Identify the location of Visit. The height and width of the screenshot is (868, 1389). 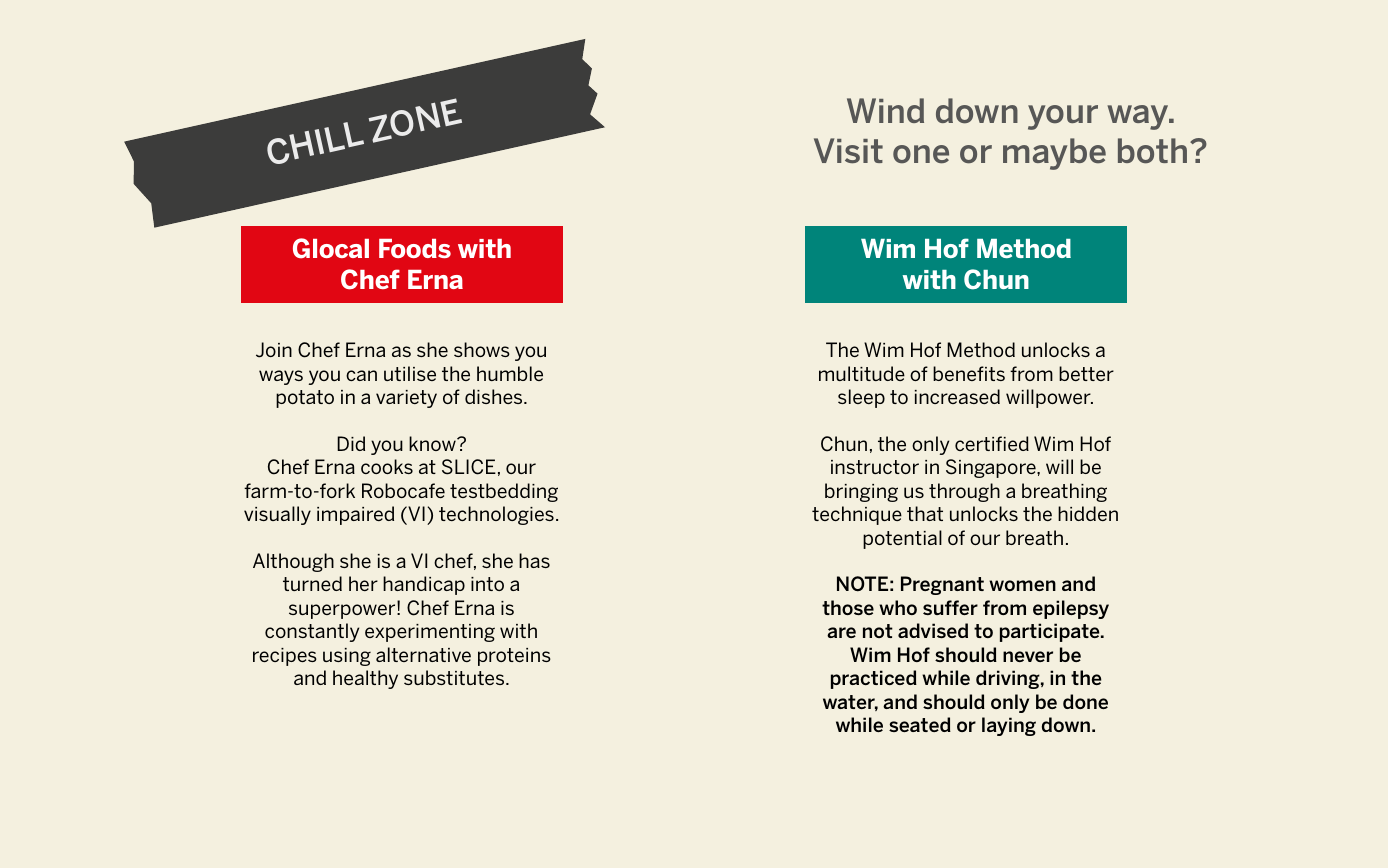
(848, 151).
